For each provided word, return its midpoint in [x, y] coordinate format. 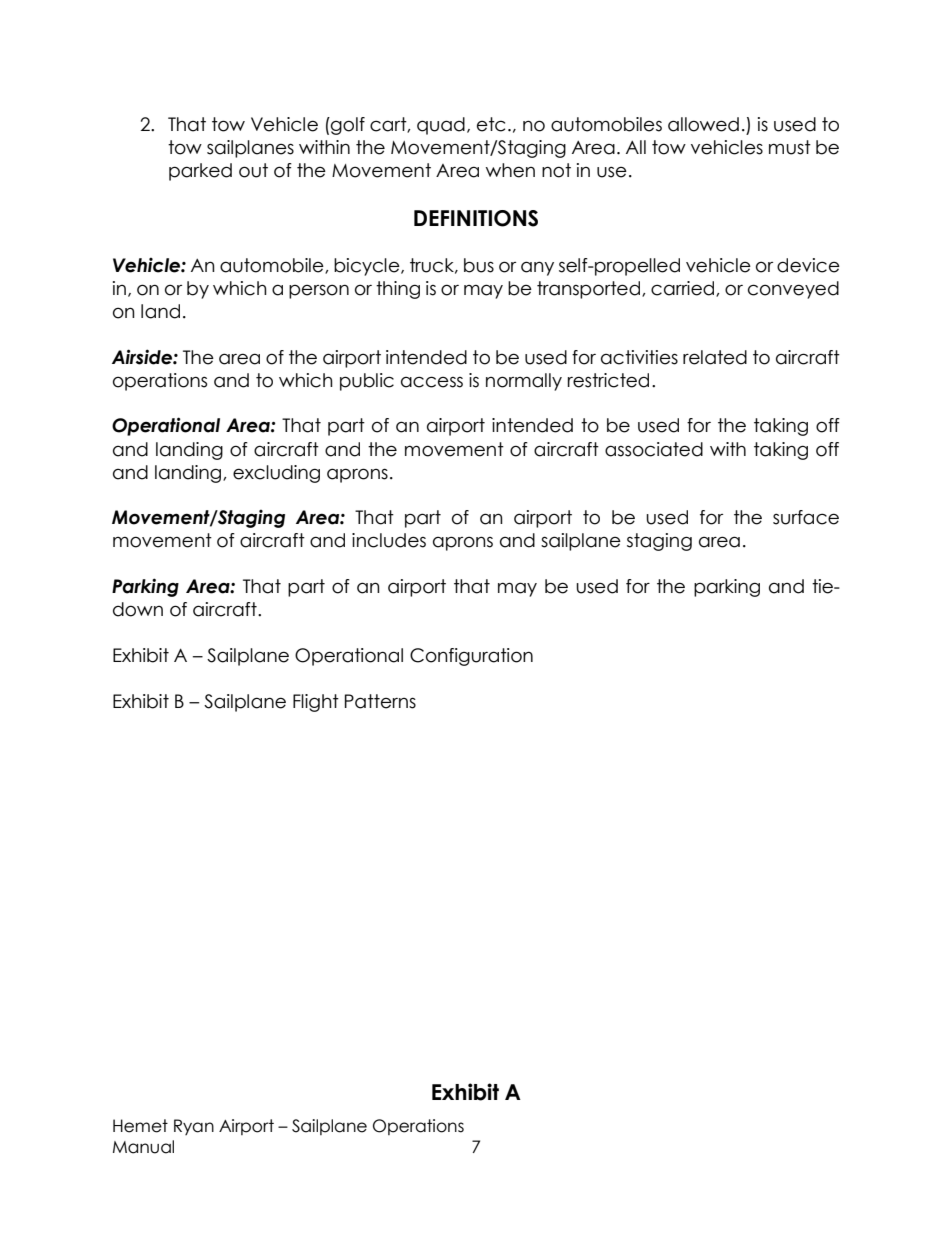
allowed [703, 124]
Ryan [194, 1127]
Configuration [471, 657]
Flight [316, 703]
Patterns [380, 701]
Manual [143, 1147]
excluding [276, 474]
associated [654, 449]
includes [389, 540]
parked [200, 172]
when [510, 170]
